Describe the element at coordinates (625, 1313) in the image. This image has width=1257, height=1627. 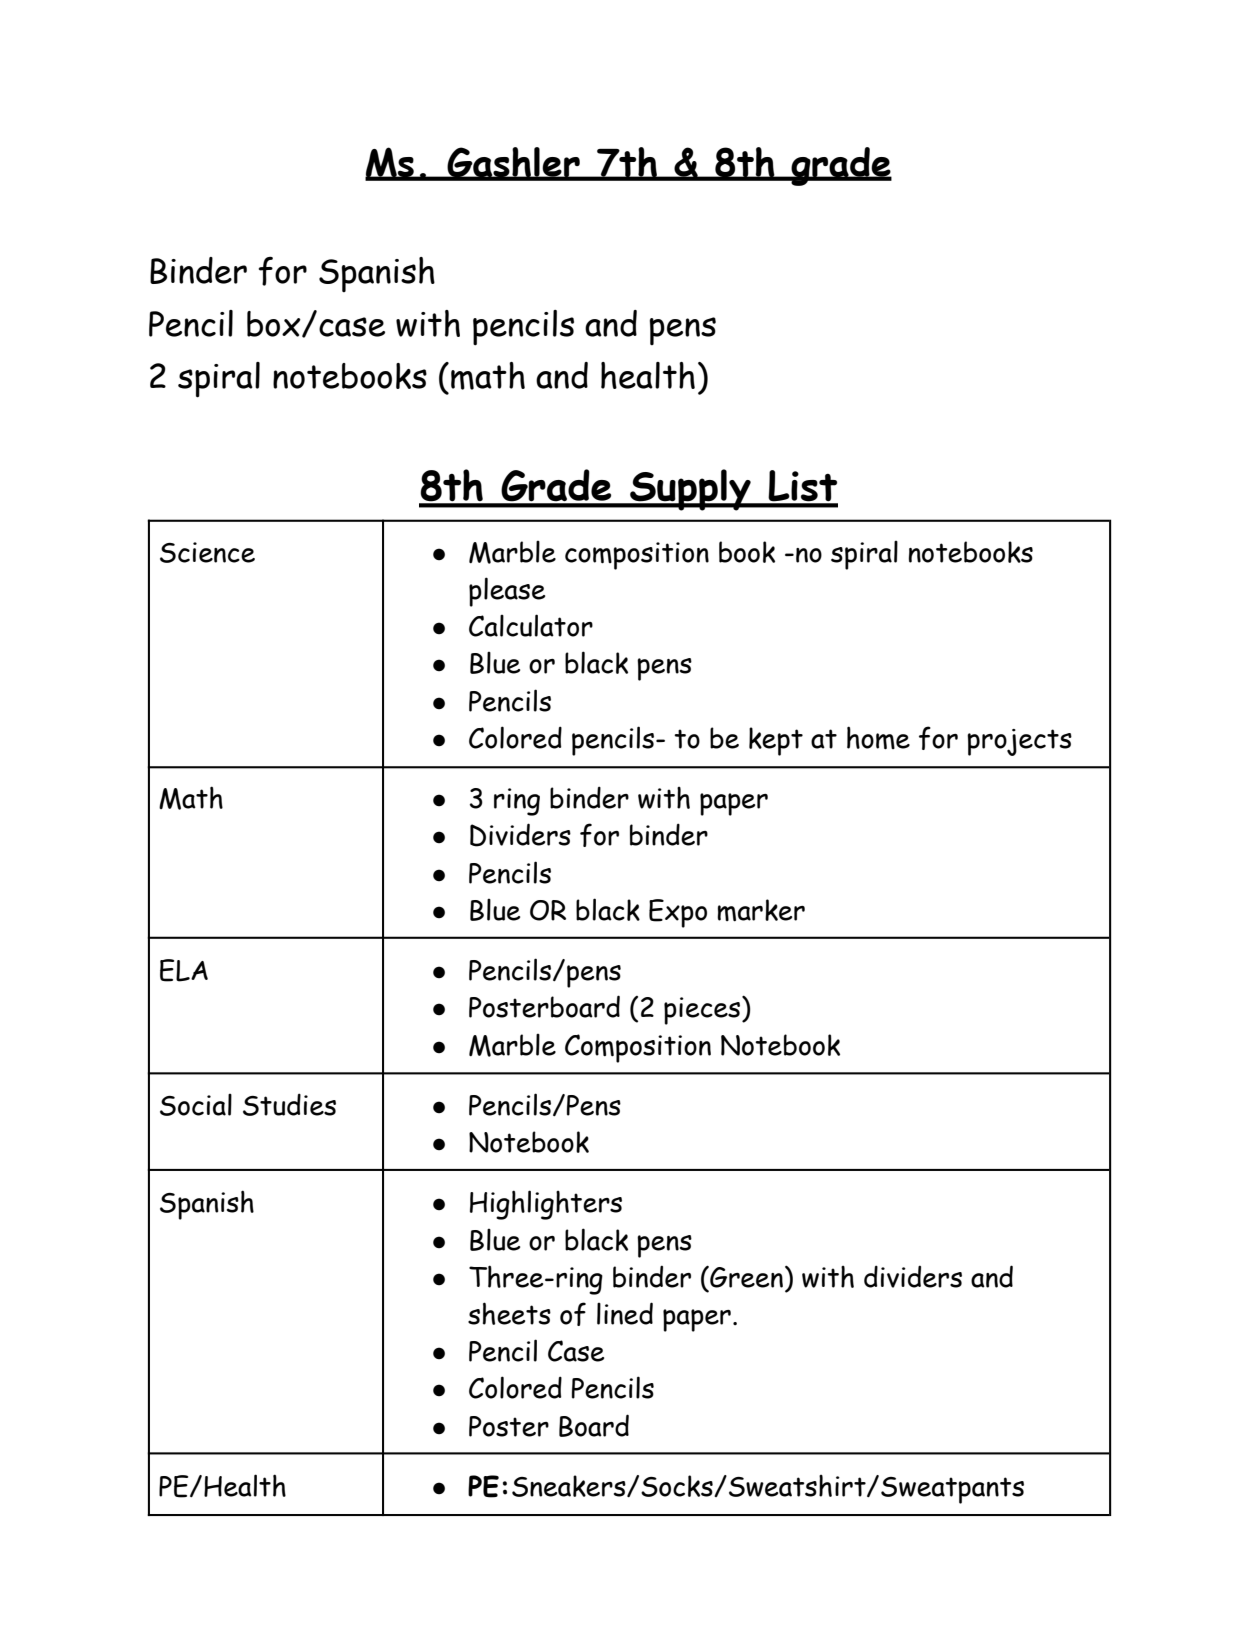
I see `lined` at that location.
